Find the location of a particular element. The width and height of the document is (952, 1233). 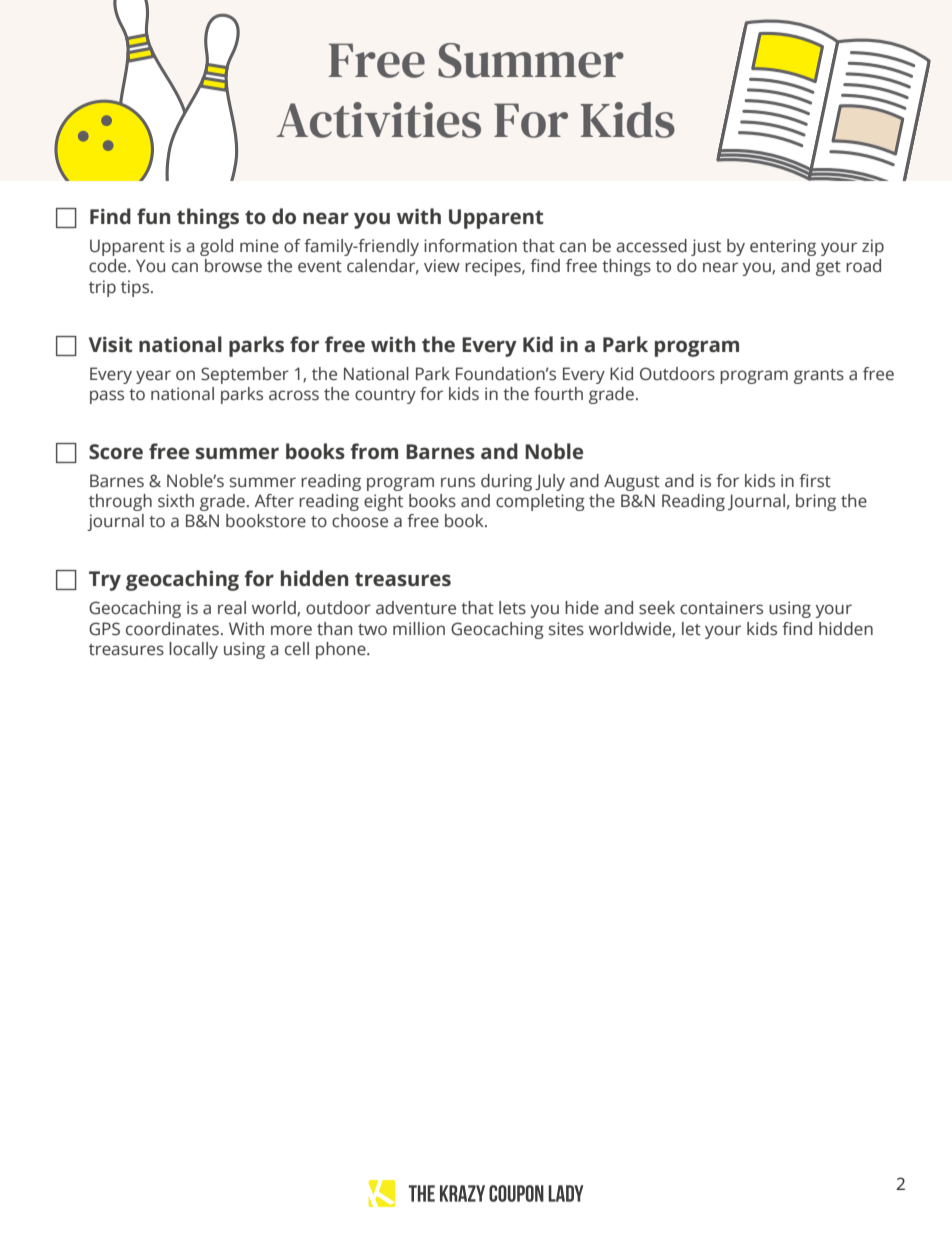

containers is located at coordinates (721, 608).
